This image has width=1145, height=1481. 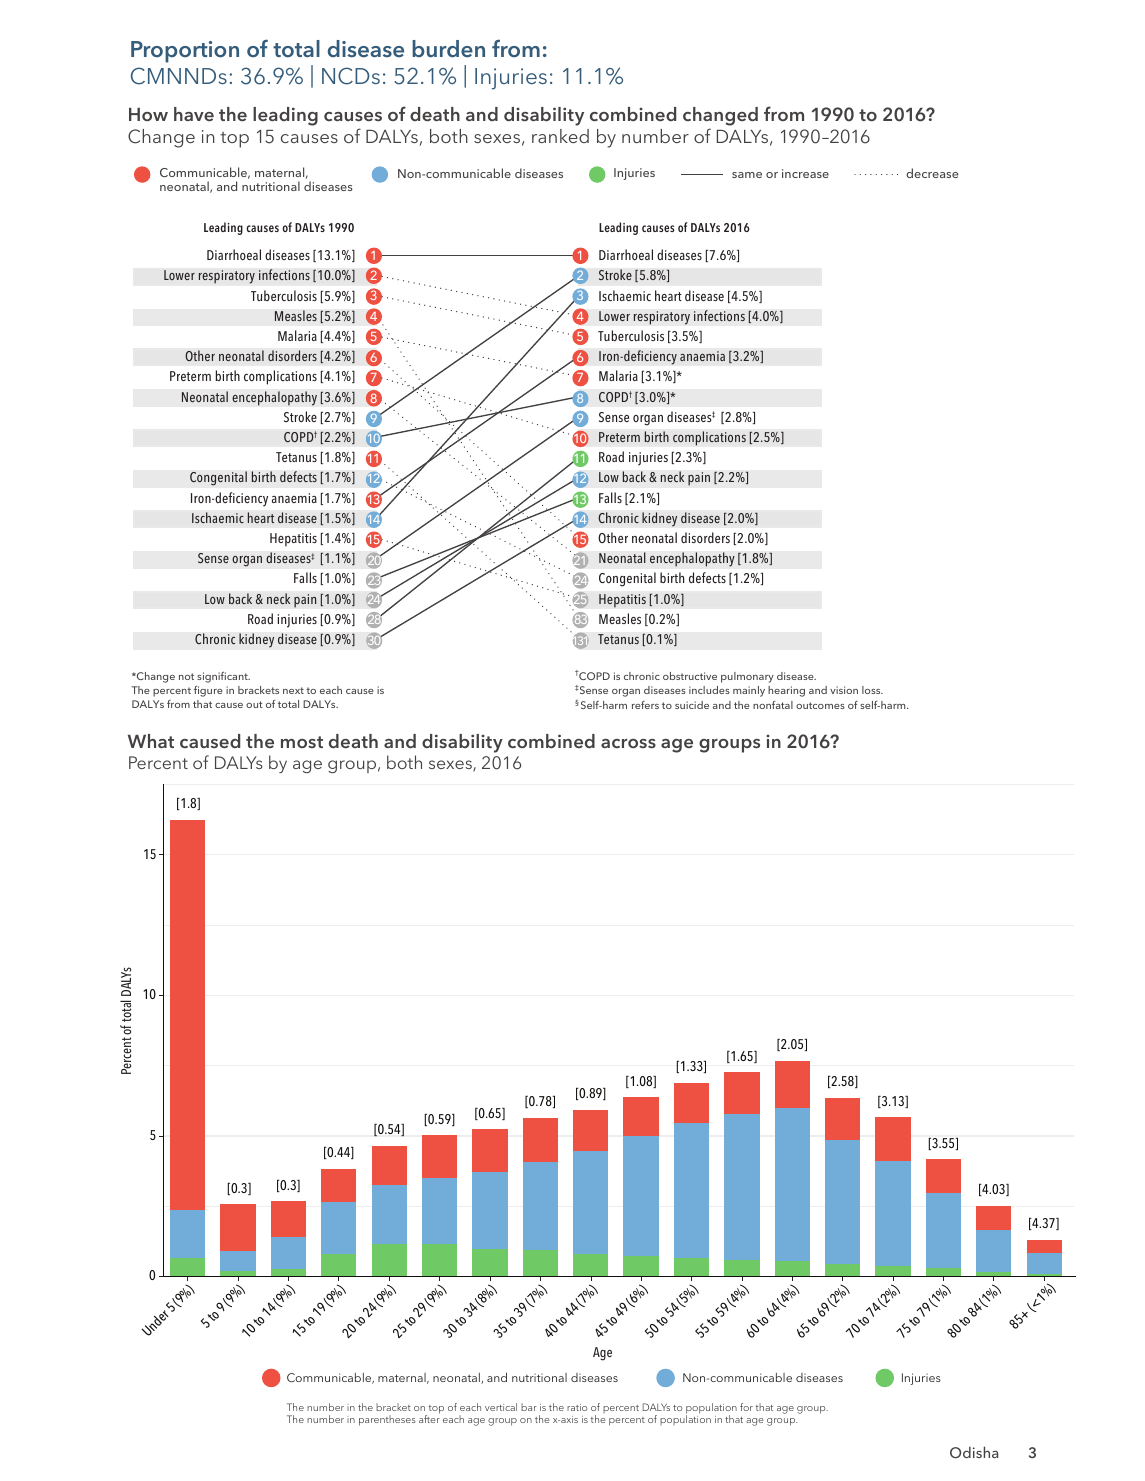 I want to click on includes, so click(x=709, y=690).
